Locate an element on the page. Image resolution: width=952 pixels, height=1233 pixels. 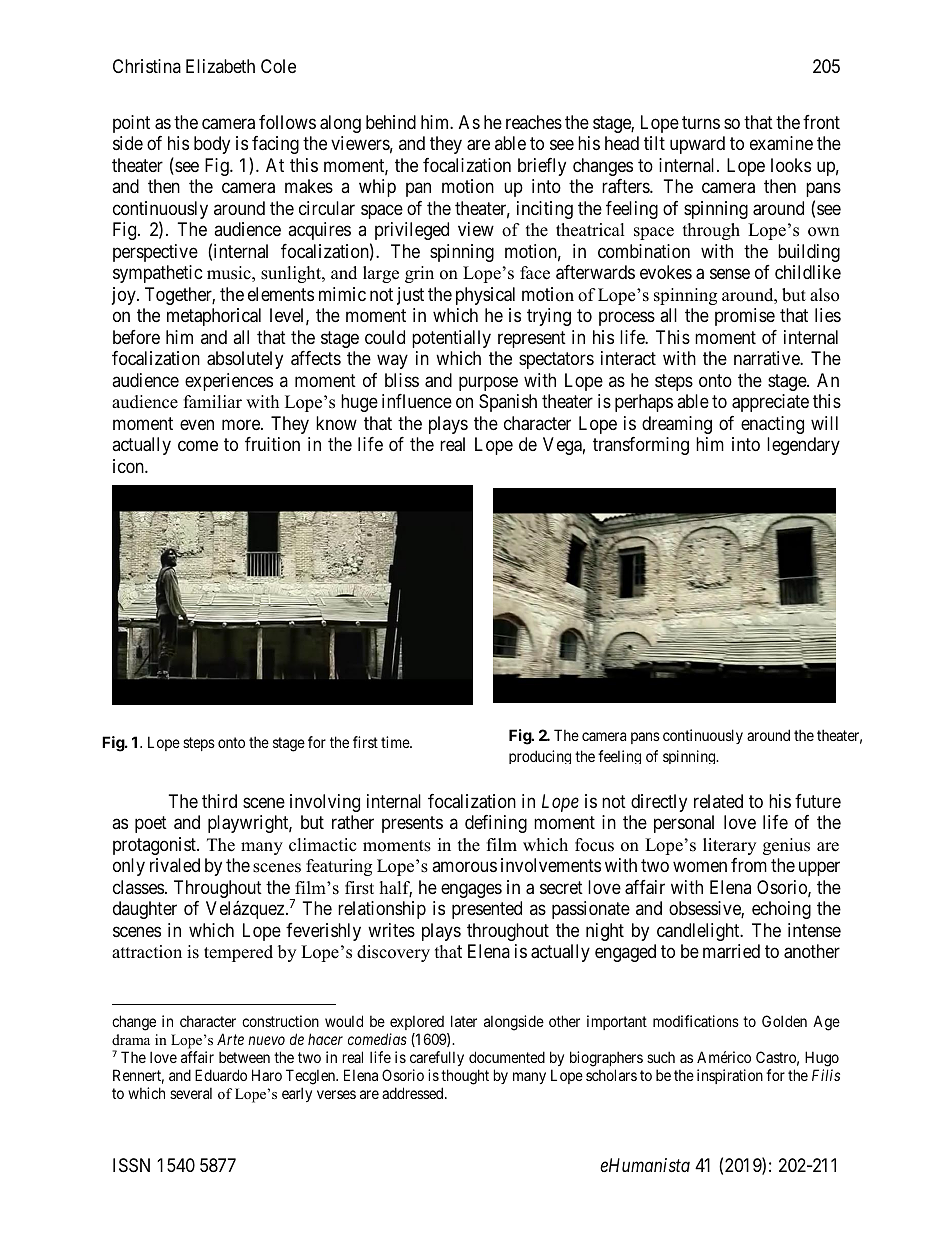
from is located at coordinates (749, 865).
